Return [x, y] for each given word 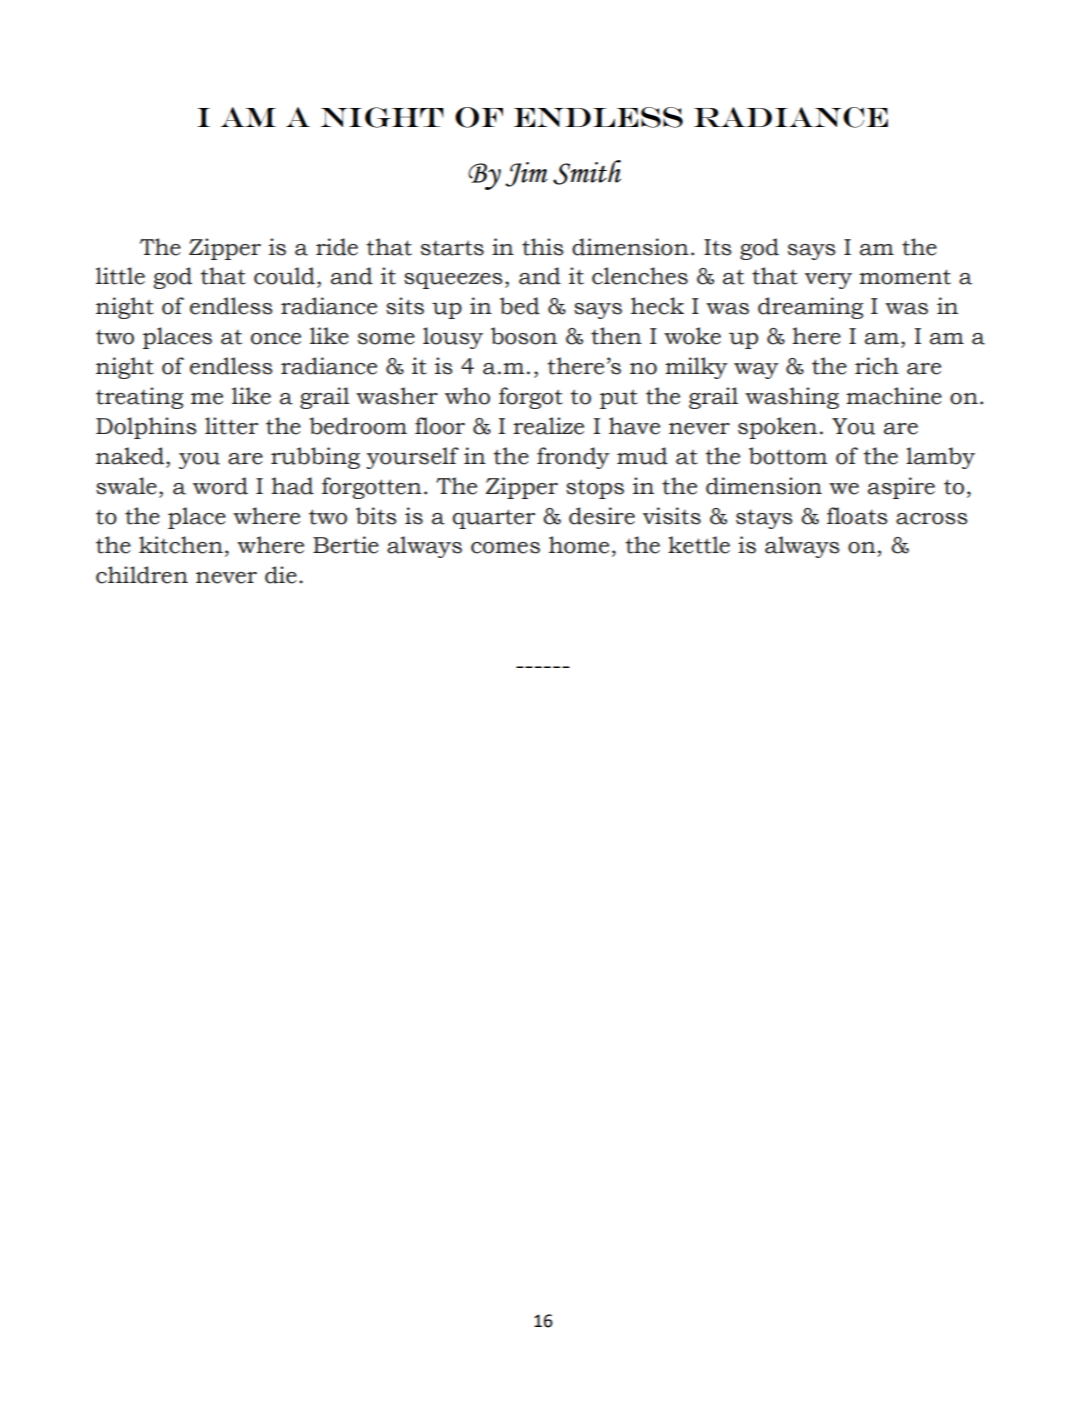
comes [505, 548]
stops [595, 489]
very [828, 281]
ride [337, 247]
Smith [587, 172]
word [220, 486]
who [467, 396]
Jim [526, 174]
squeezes [453, 281]
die [281, 575]
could [284, 276]
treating [139, 398]
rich [877, 366]
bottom [788, 456]
